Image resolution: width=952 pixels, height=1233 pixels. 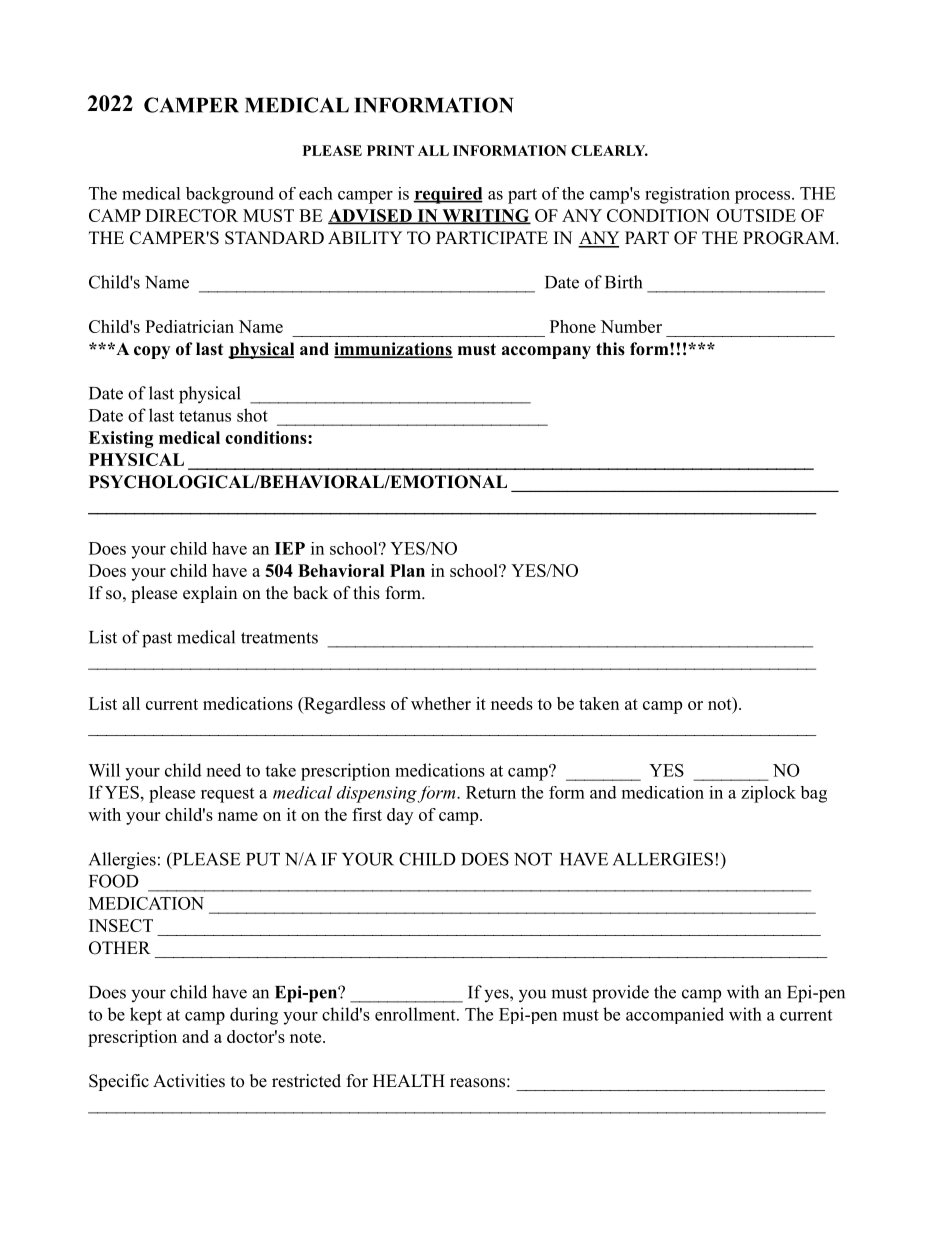 I want to click on ziplock, so click(x=768, y=794).
